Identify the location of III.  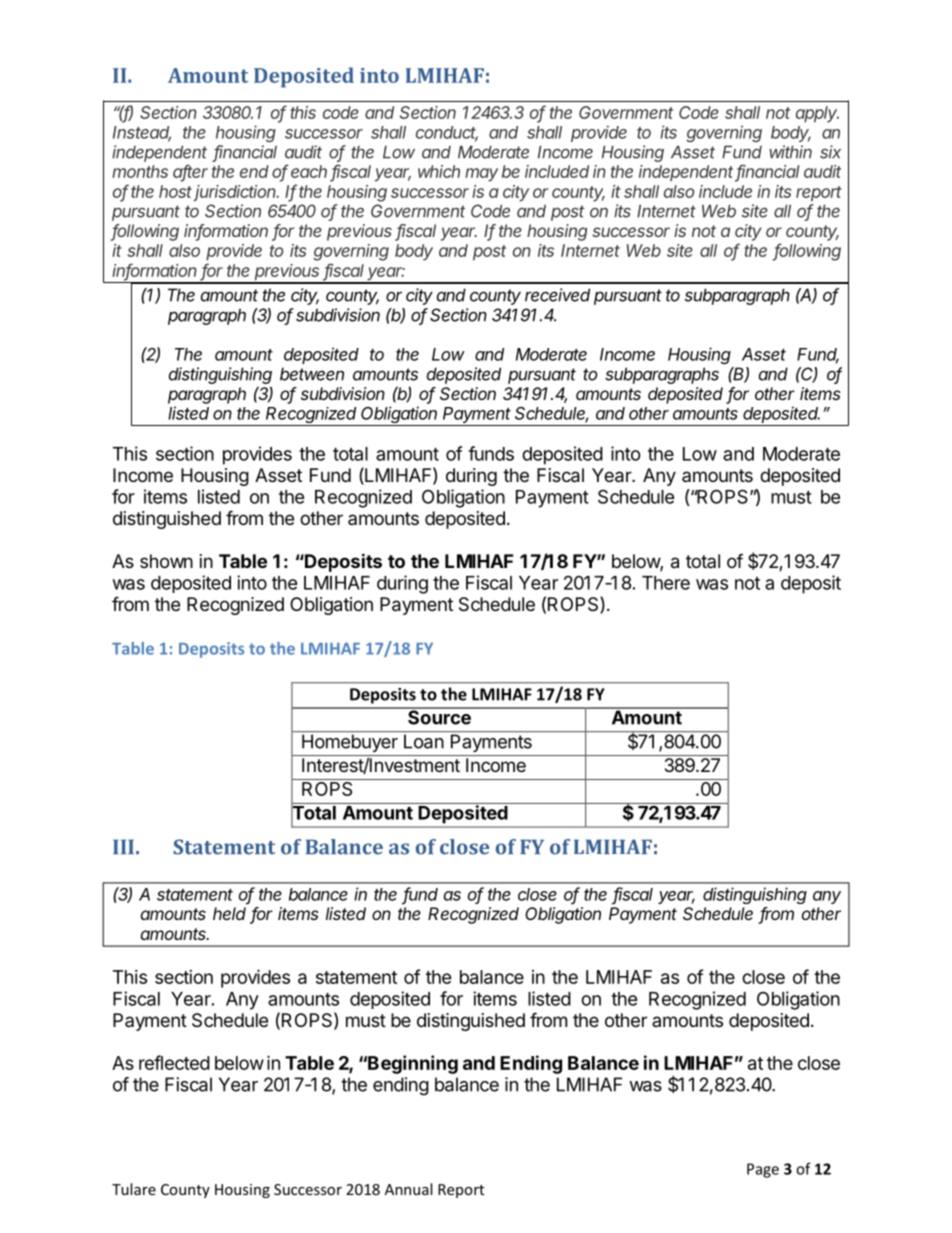
(123, 846).
